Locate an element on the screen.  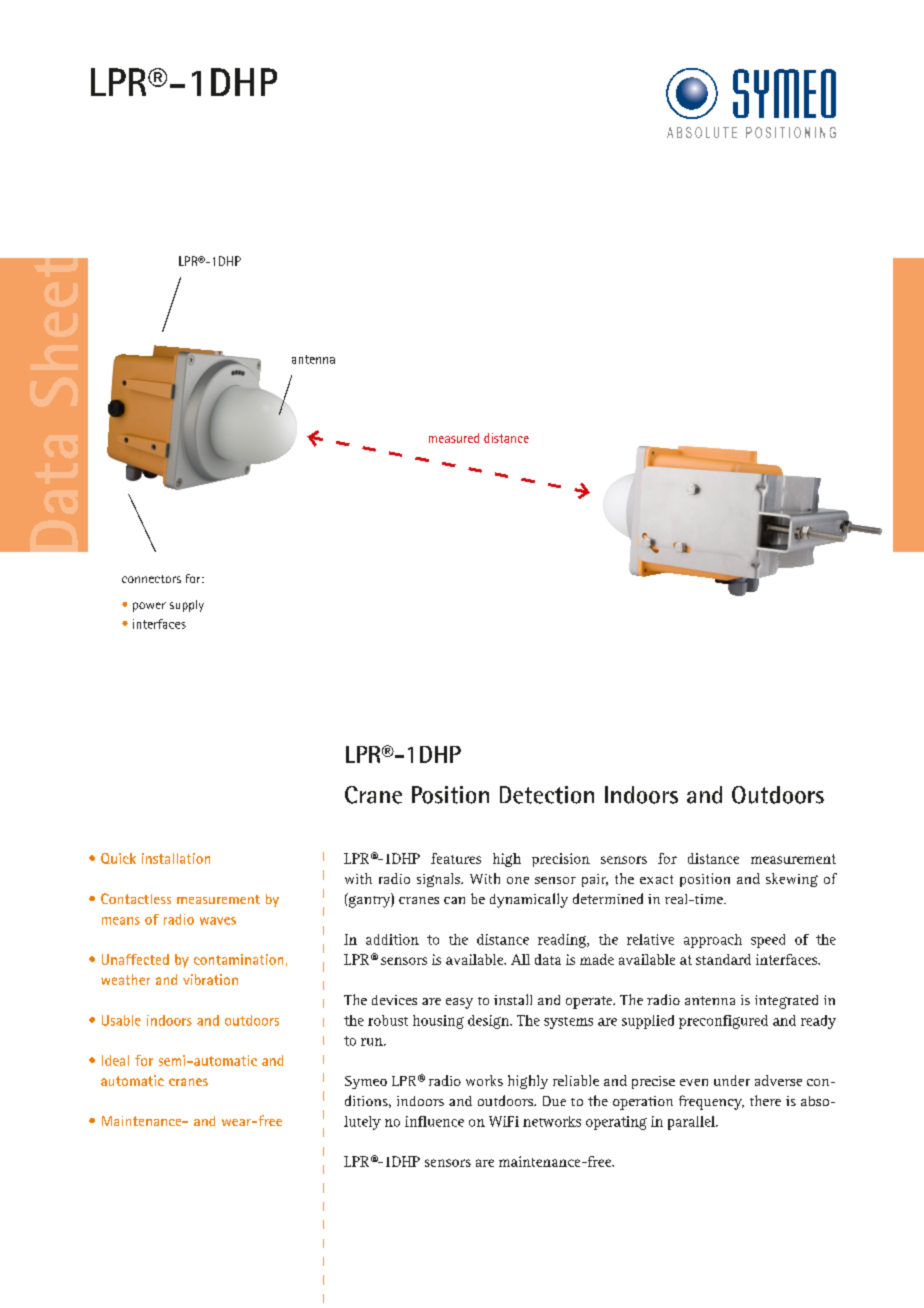
precision is located at coordinates (561, 860).
